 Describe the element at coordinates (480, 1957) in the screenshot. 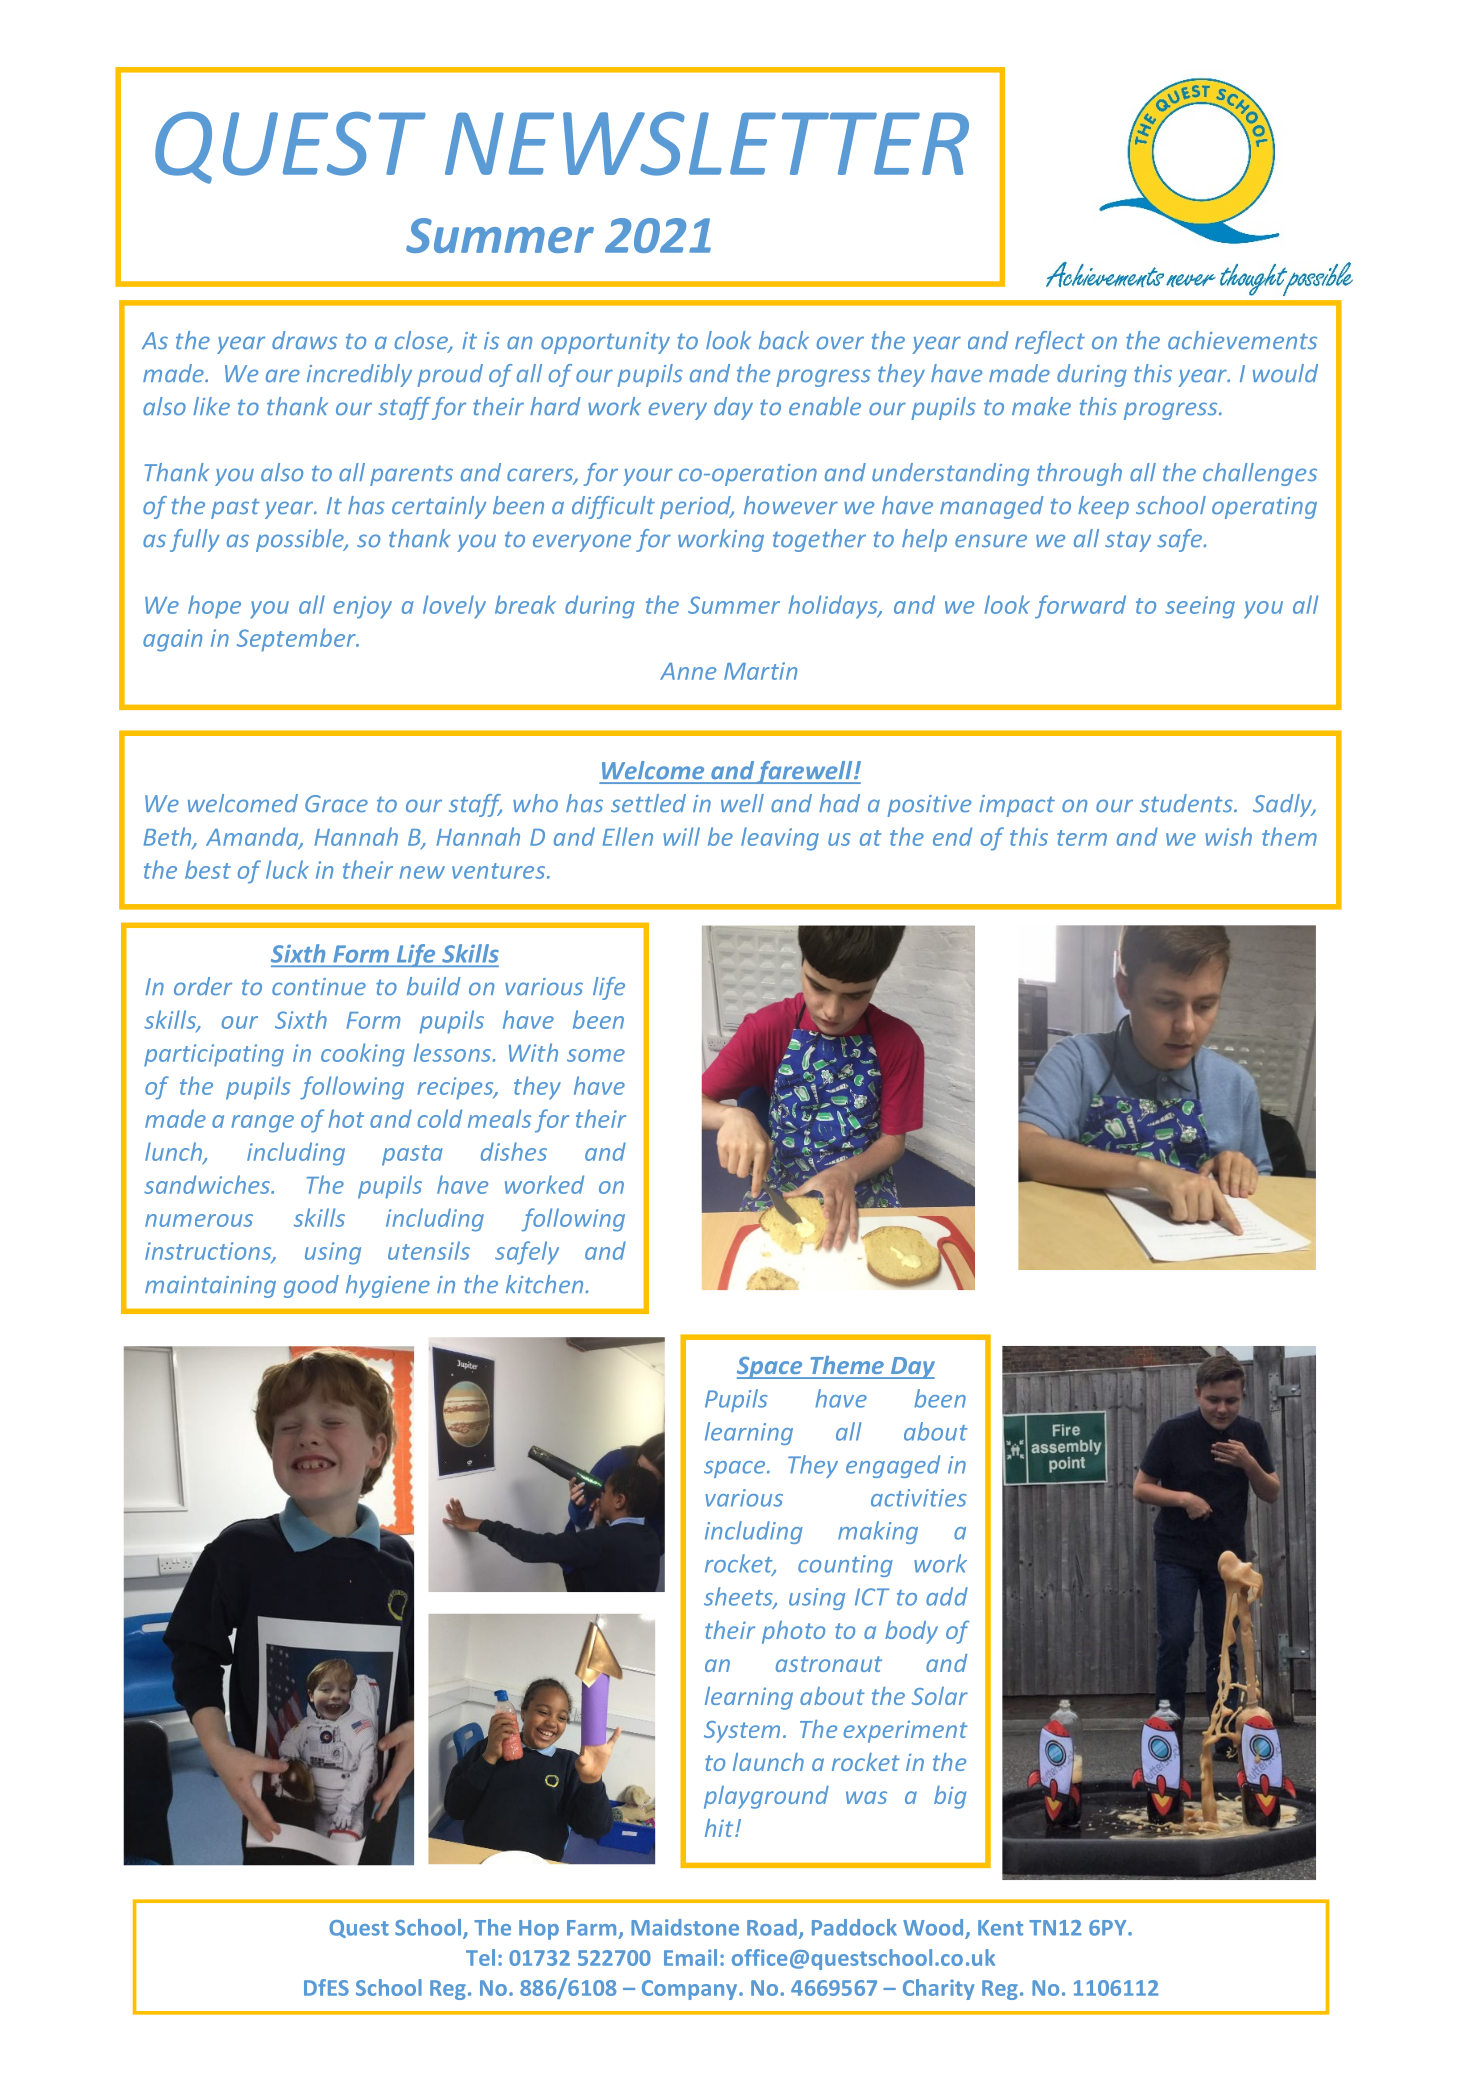

I see `Tel` at that location.
